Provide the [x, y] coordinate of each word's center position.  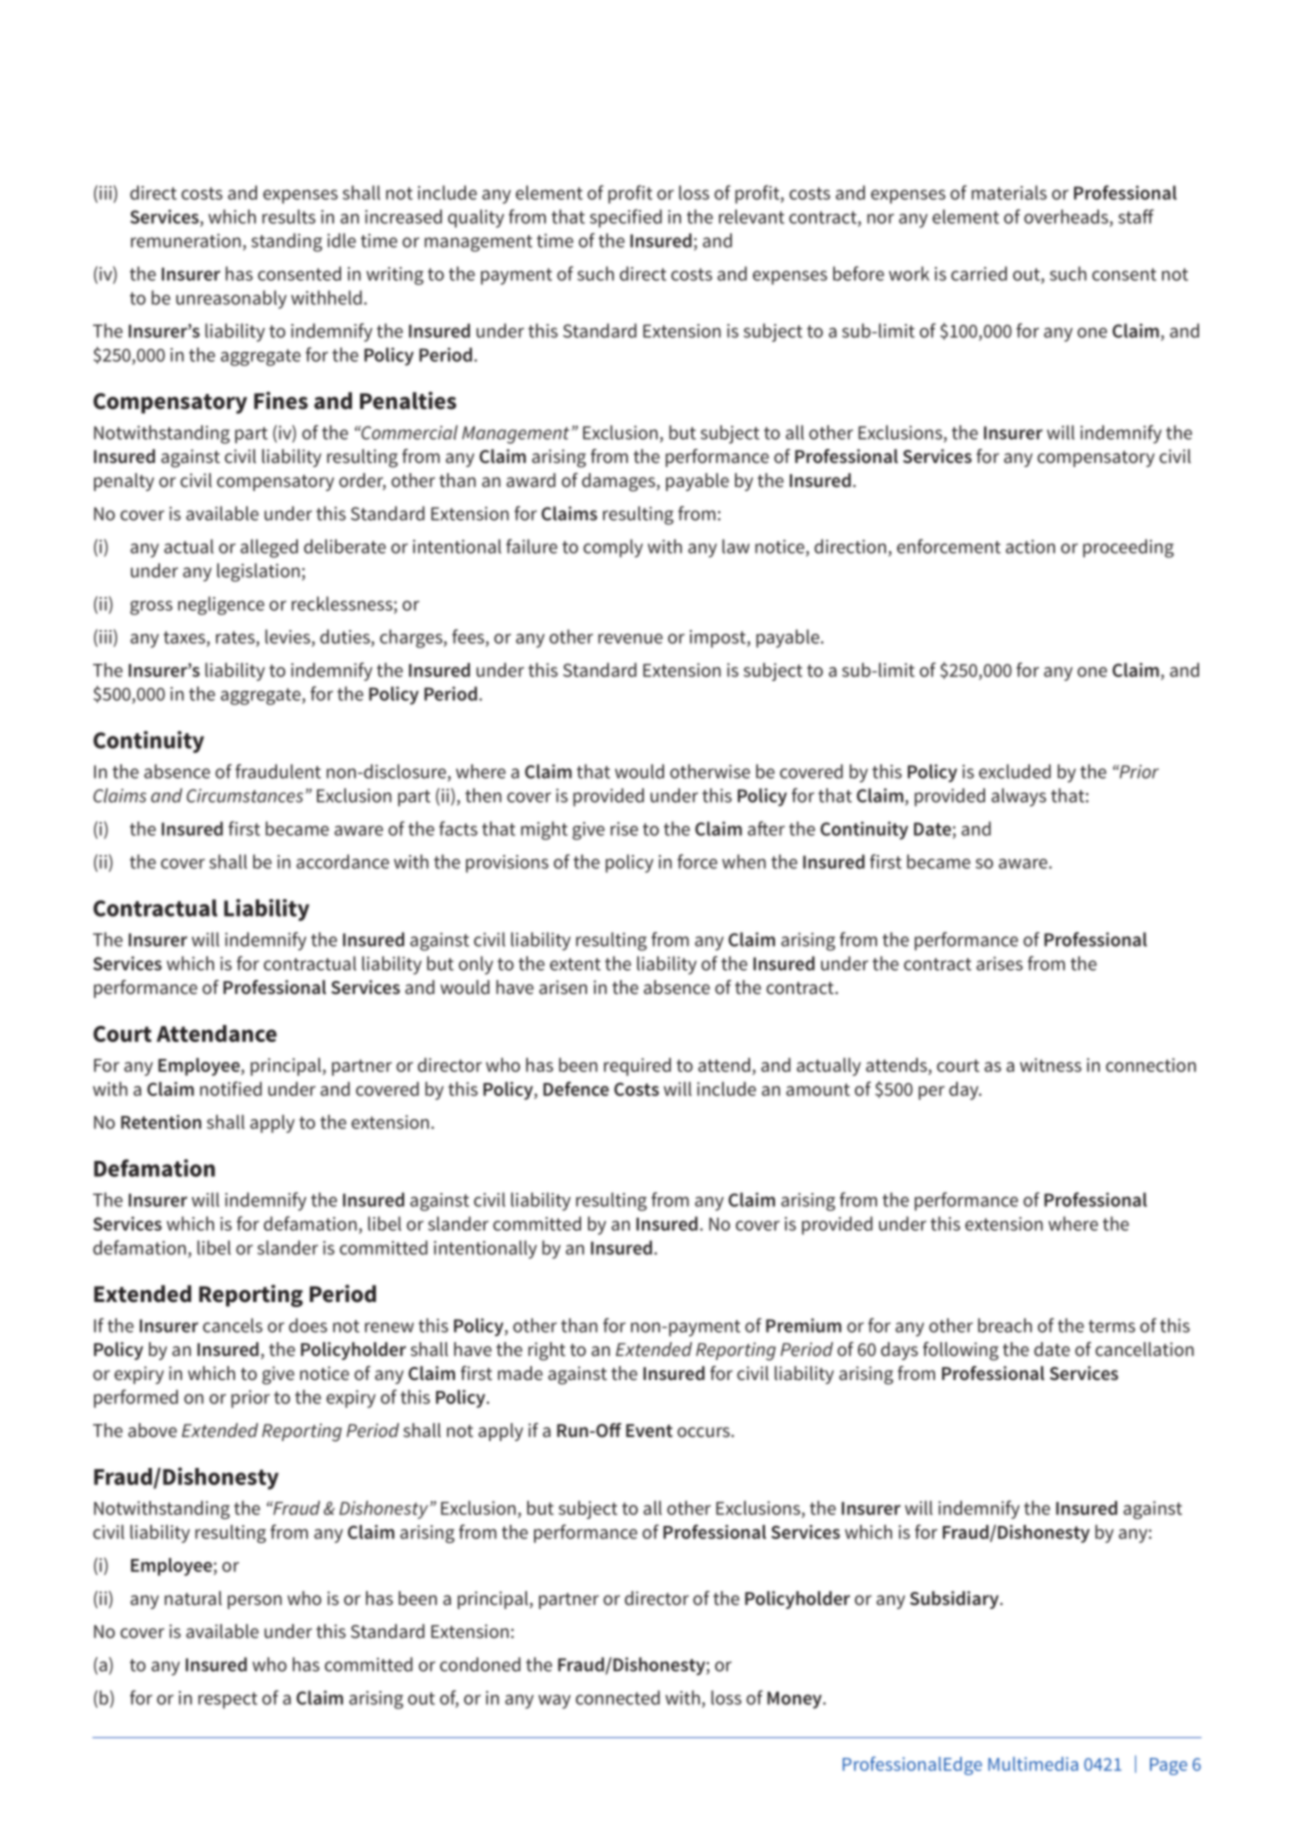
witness [1051, 1065]
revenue [630, 639]
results [289, 216]
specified [626, 218]
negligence [221, 605]
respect [227, 1700]
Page [1168, 1766]
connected [618, 1697]
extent [575, 964]
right [547, 1351]
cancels [233, 1325]
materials [1009, 192]
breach [1005, 1325]
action [1030, 546]
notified [231, 1088]
